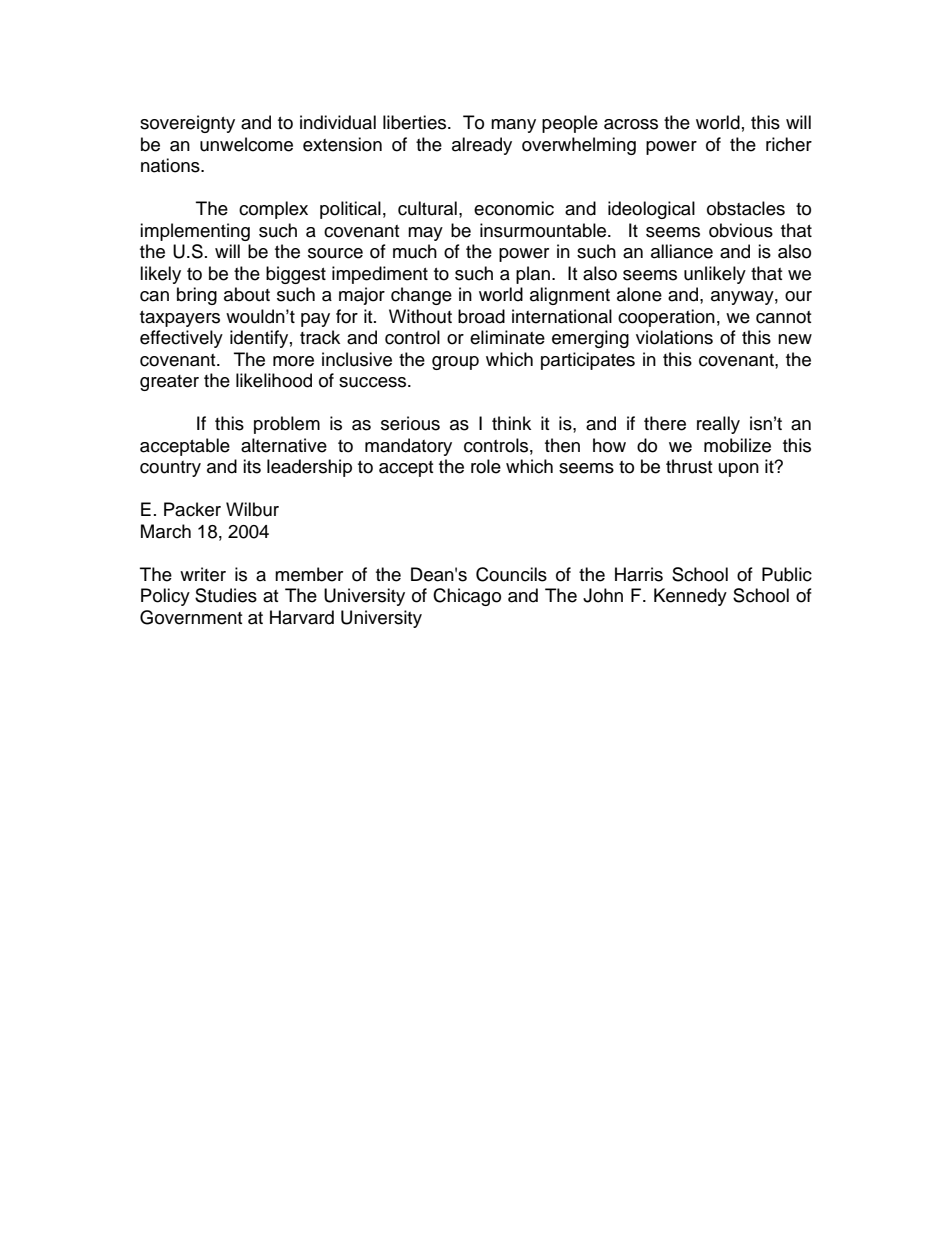 Image resolution: width=952 pixels, height=1233 pixels. I want to click on violations, so click(674, 337).
